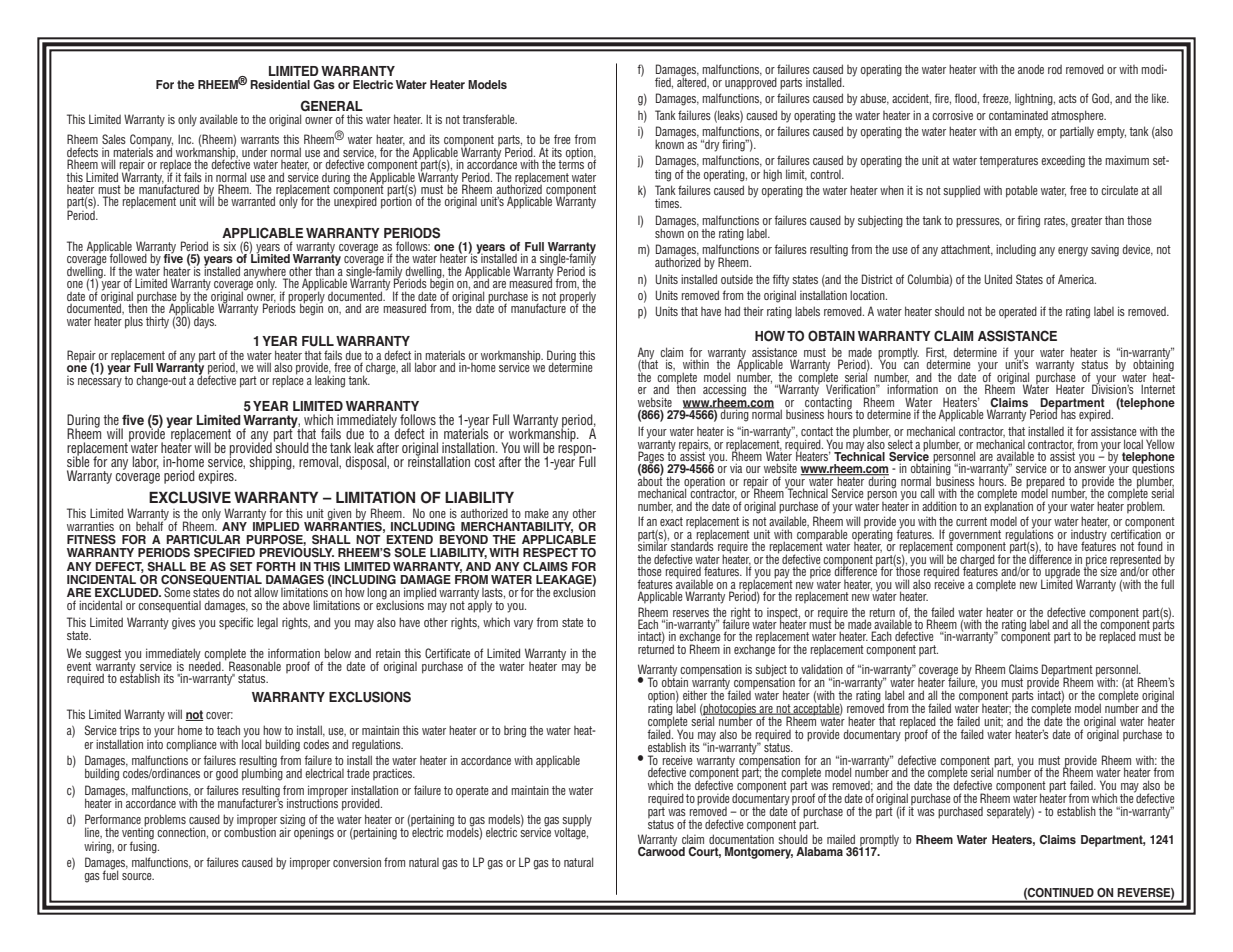  I want to click on validation, so click(822, 669).
